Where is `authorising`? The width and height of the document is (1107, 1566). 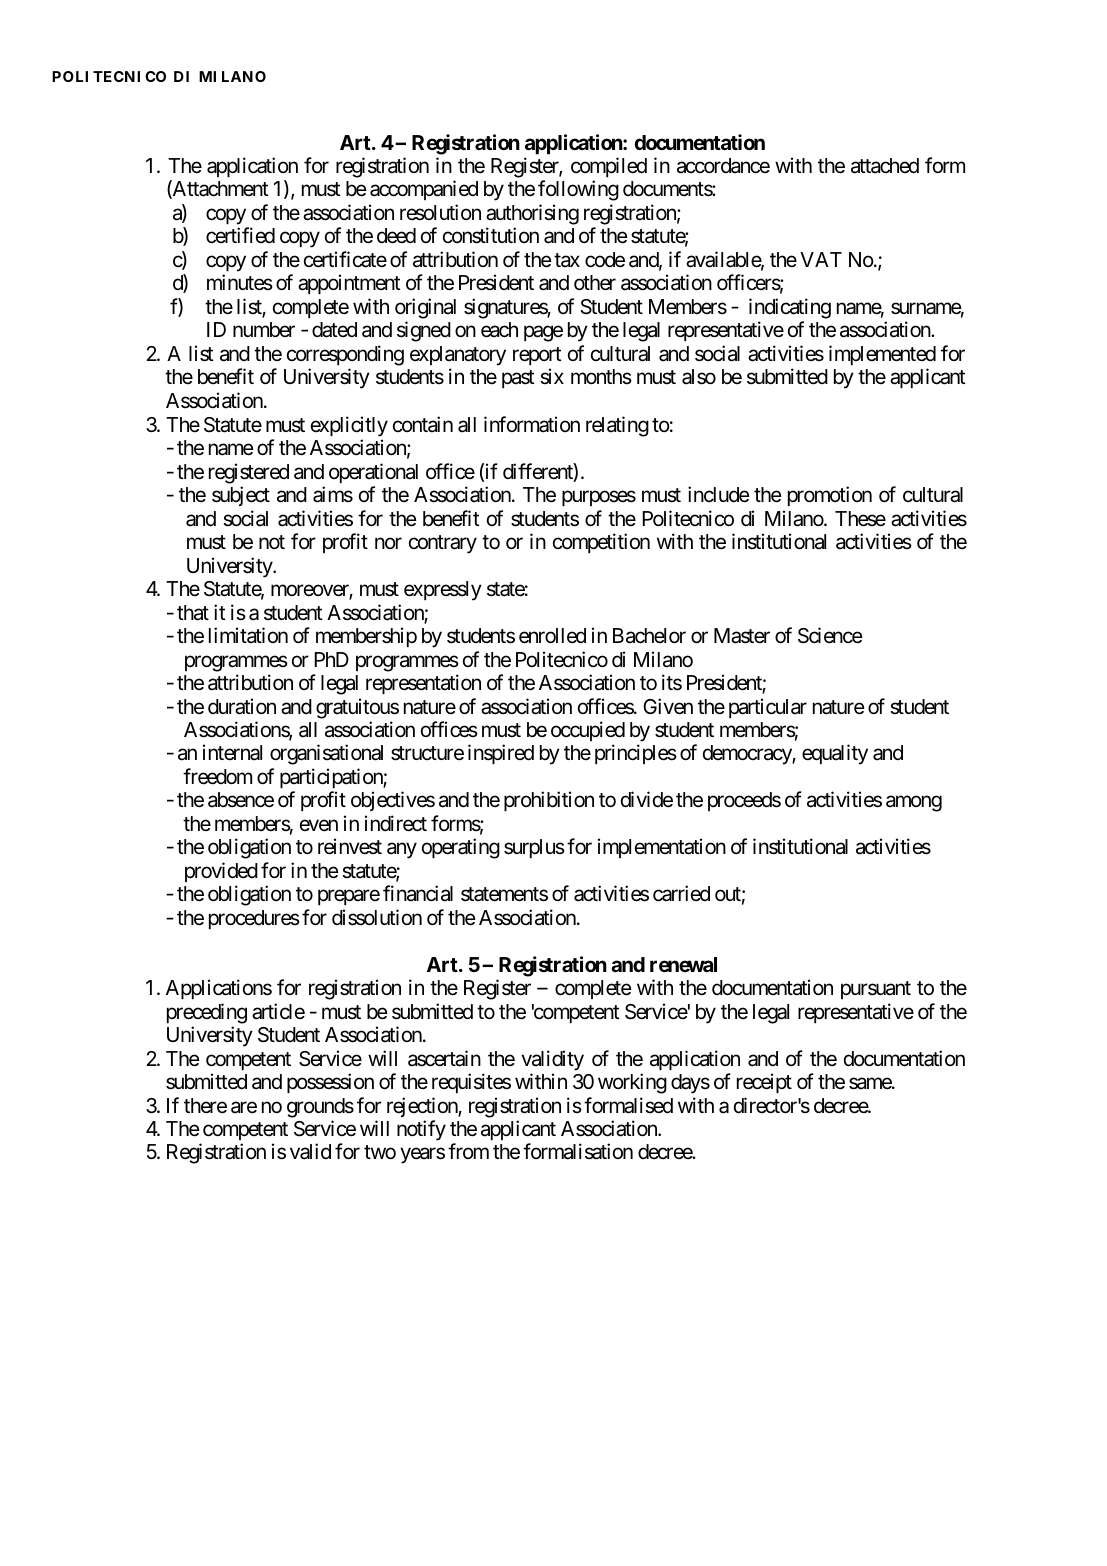
authorising is located at coordinates (532, 214).
